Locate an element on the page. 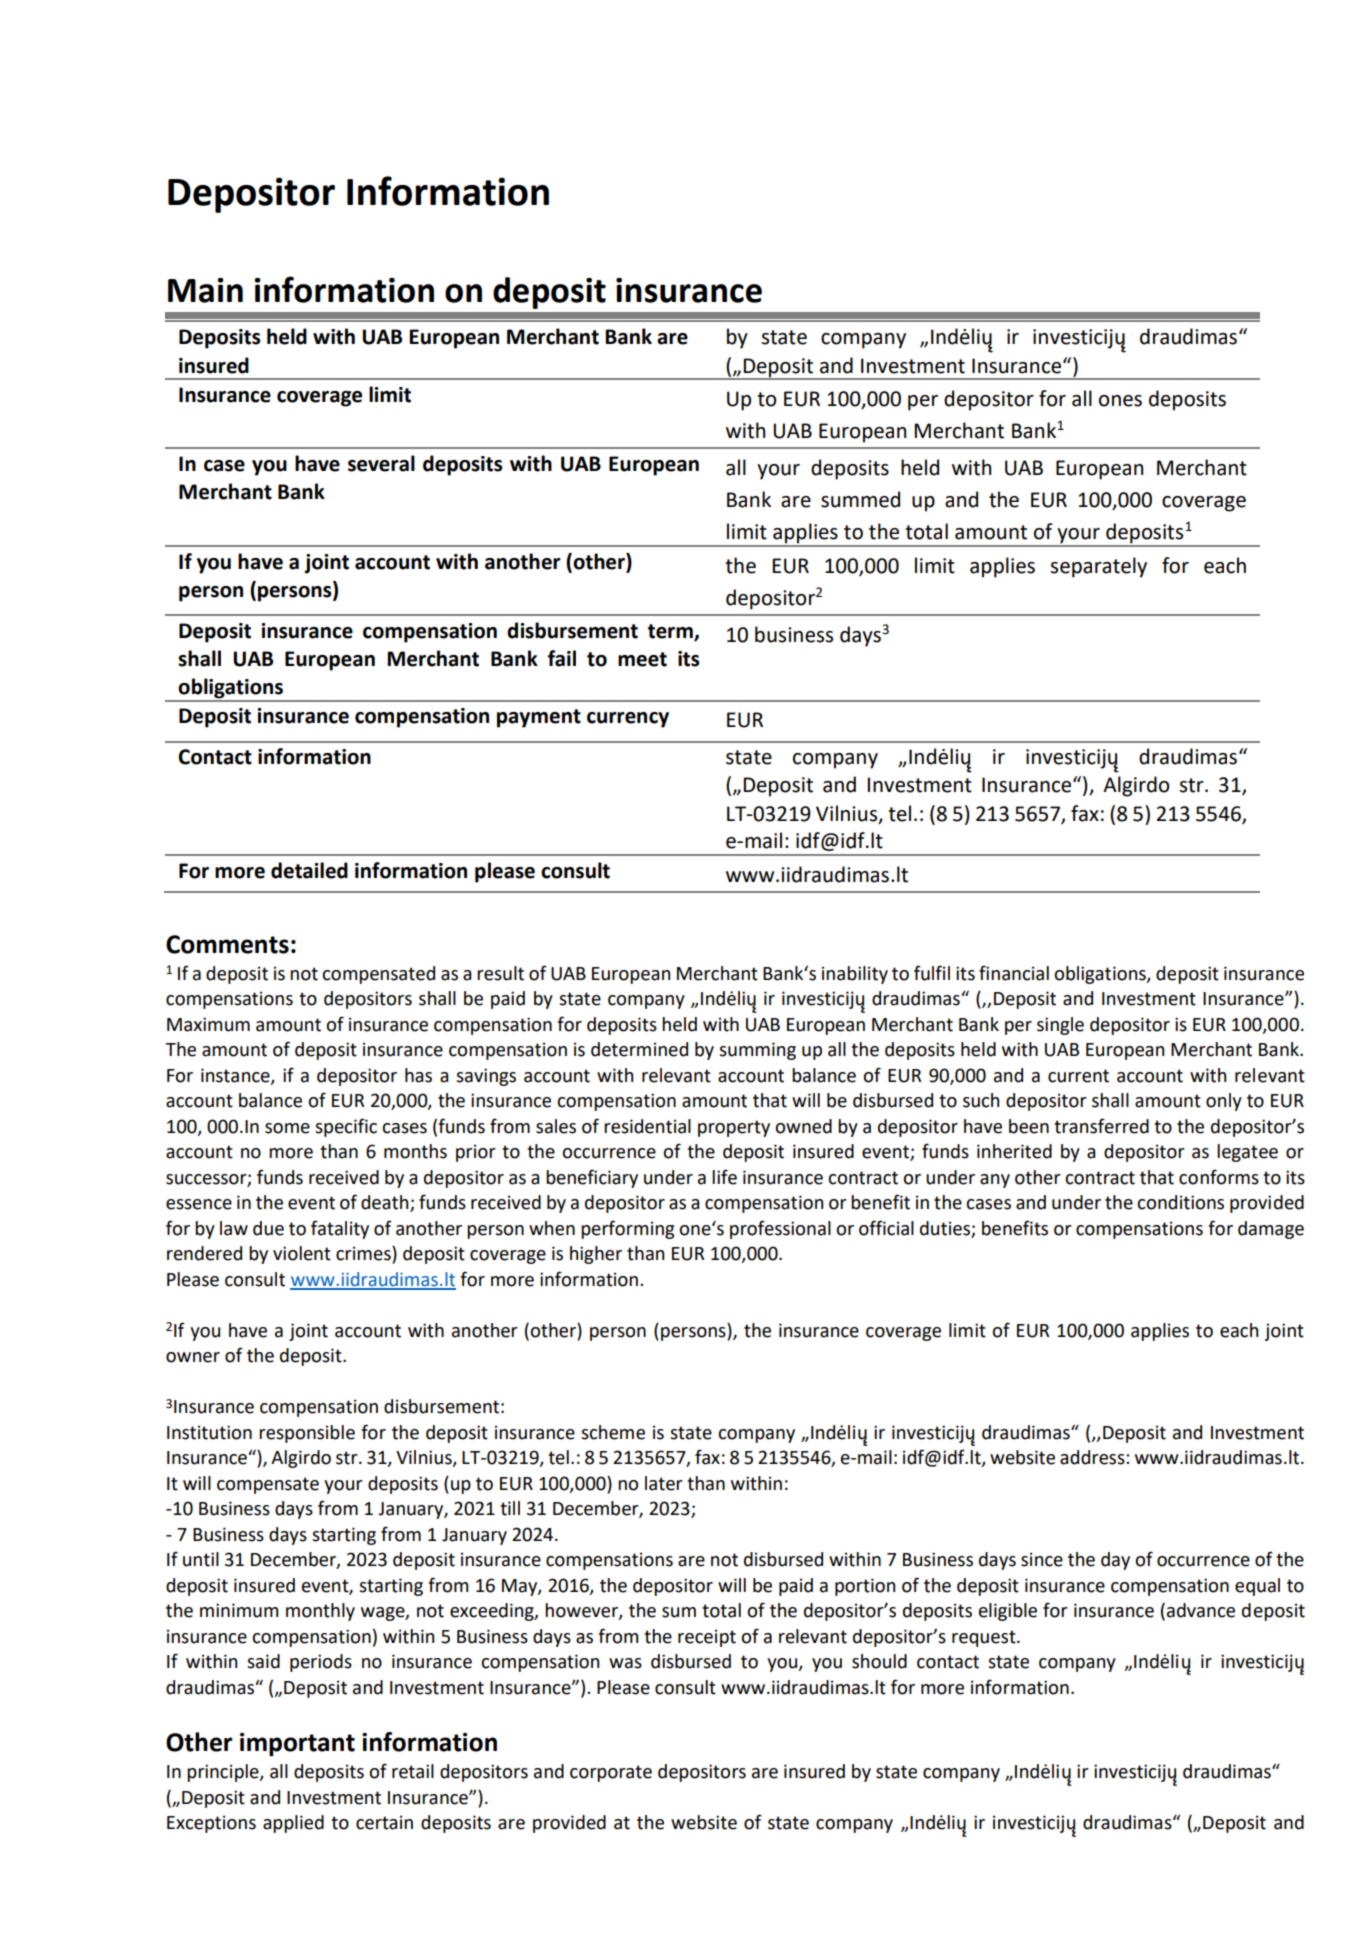  Main is located at coordinates (205, 290).
